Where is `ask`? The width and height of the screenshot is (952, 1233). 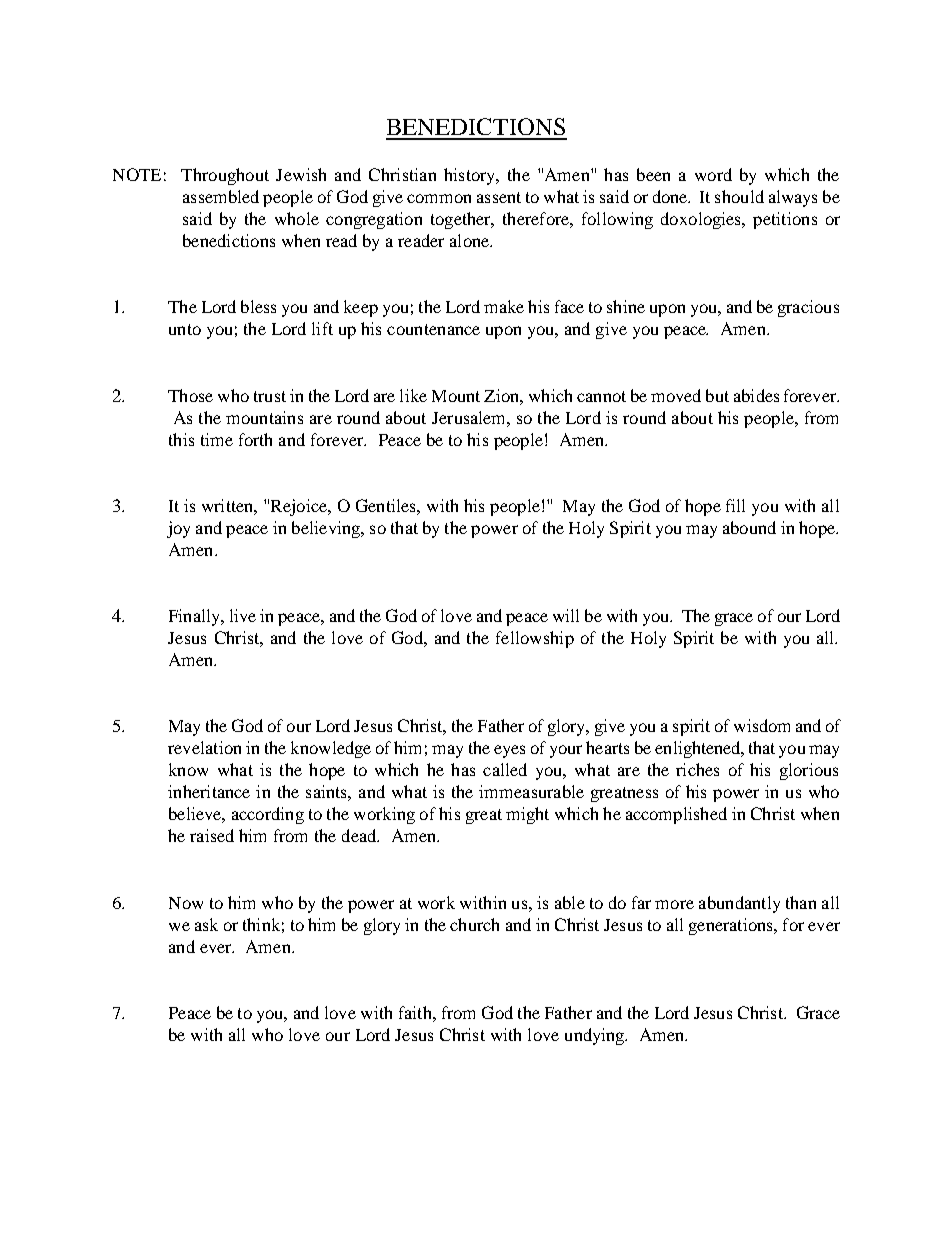
ask is located at coordinates (206, 924).
